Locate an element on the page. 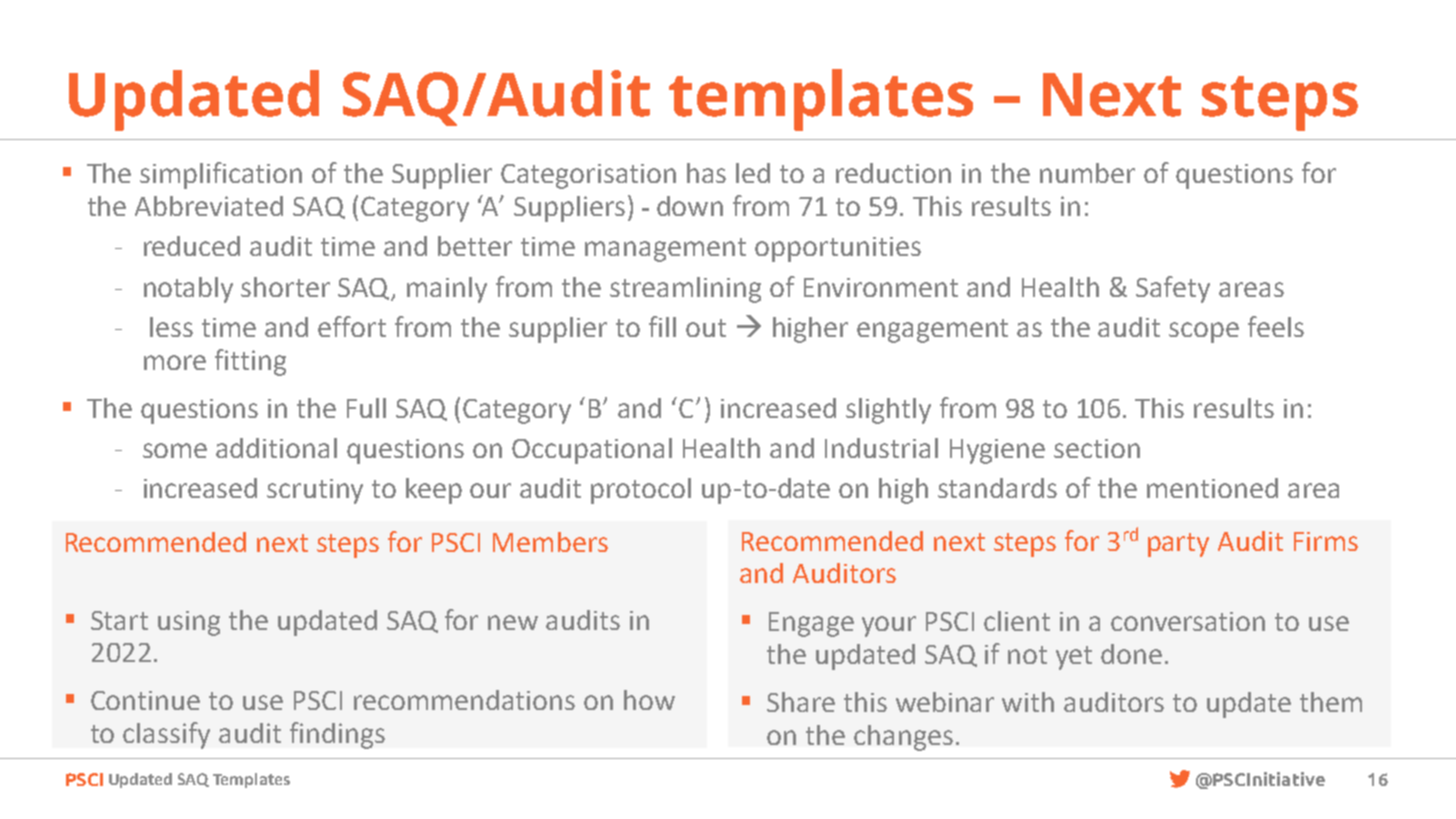 This page has height=819, width=1456. has is located at coordinates (706, 173).
